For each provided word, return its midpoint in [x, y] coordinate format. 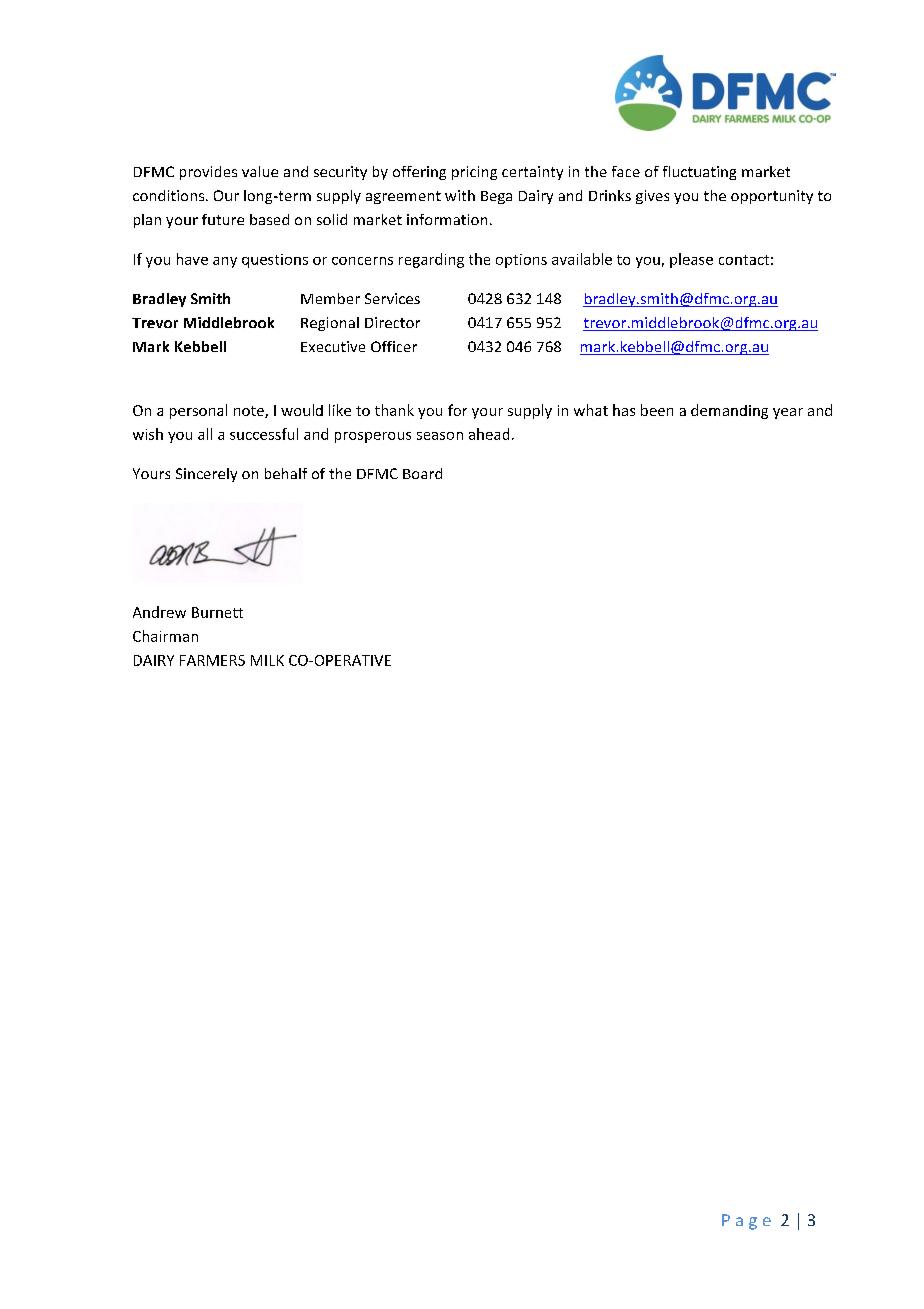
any [225, 262]
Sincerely [206, 475]
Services [392, 298]
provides [208, 173]
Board [422, 473]
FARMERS [212, 660]
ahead [489, 434]
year [788, 413]
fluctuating [699, 173]
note [250, 412]
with [460, 195]
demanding [729, 411]
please [691, 260]
